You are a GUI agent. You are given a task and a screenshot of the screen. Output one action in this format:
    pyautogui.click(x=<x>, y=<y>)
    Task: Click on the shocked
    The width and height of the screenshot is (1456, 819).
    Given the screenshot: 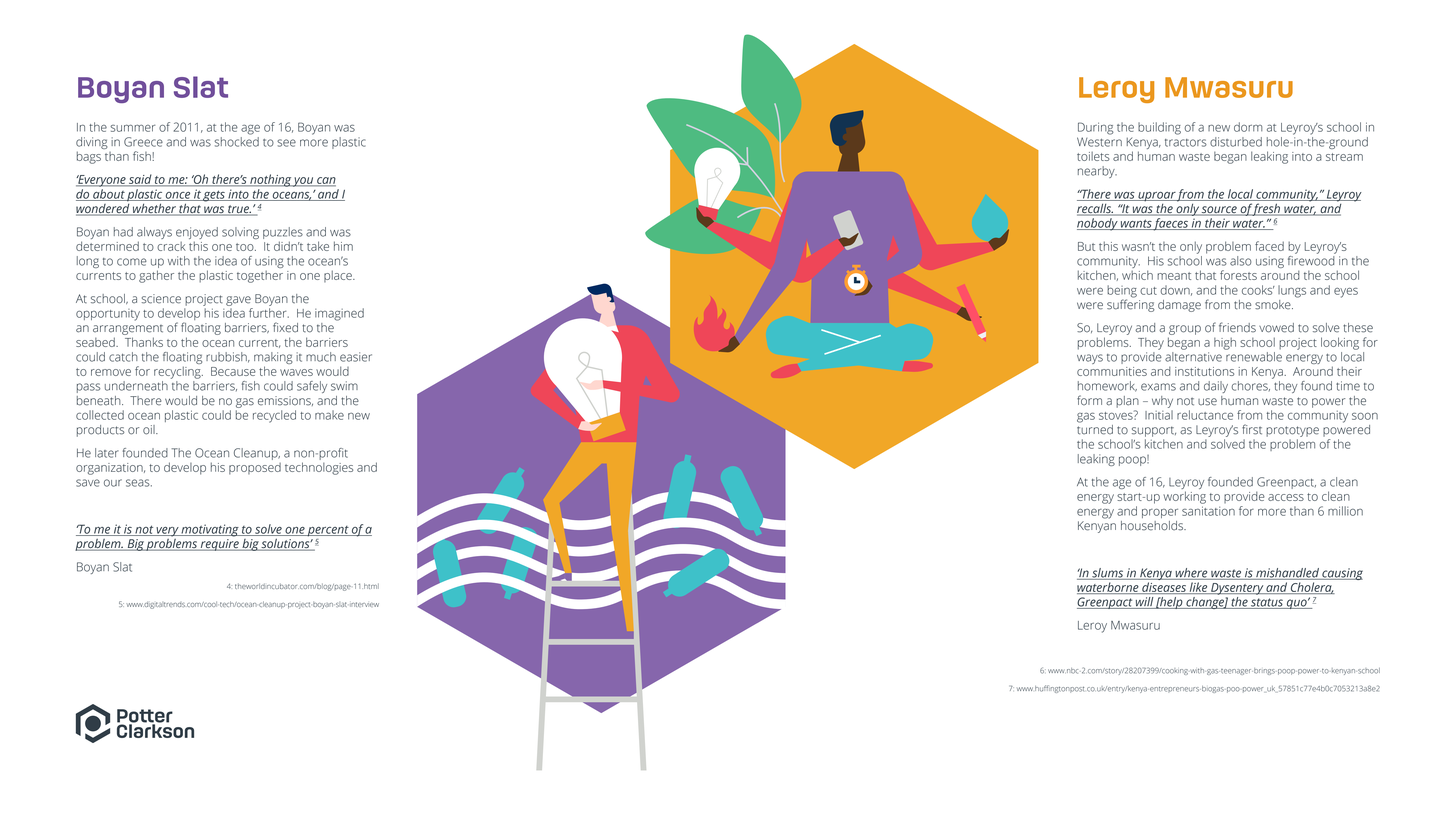 What is the action you would take?
    pyautogui.click(x=237, y=140)
